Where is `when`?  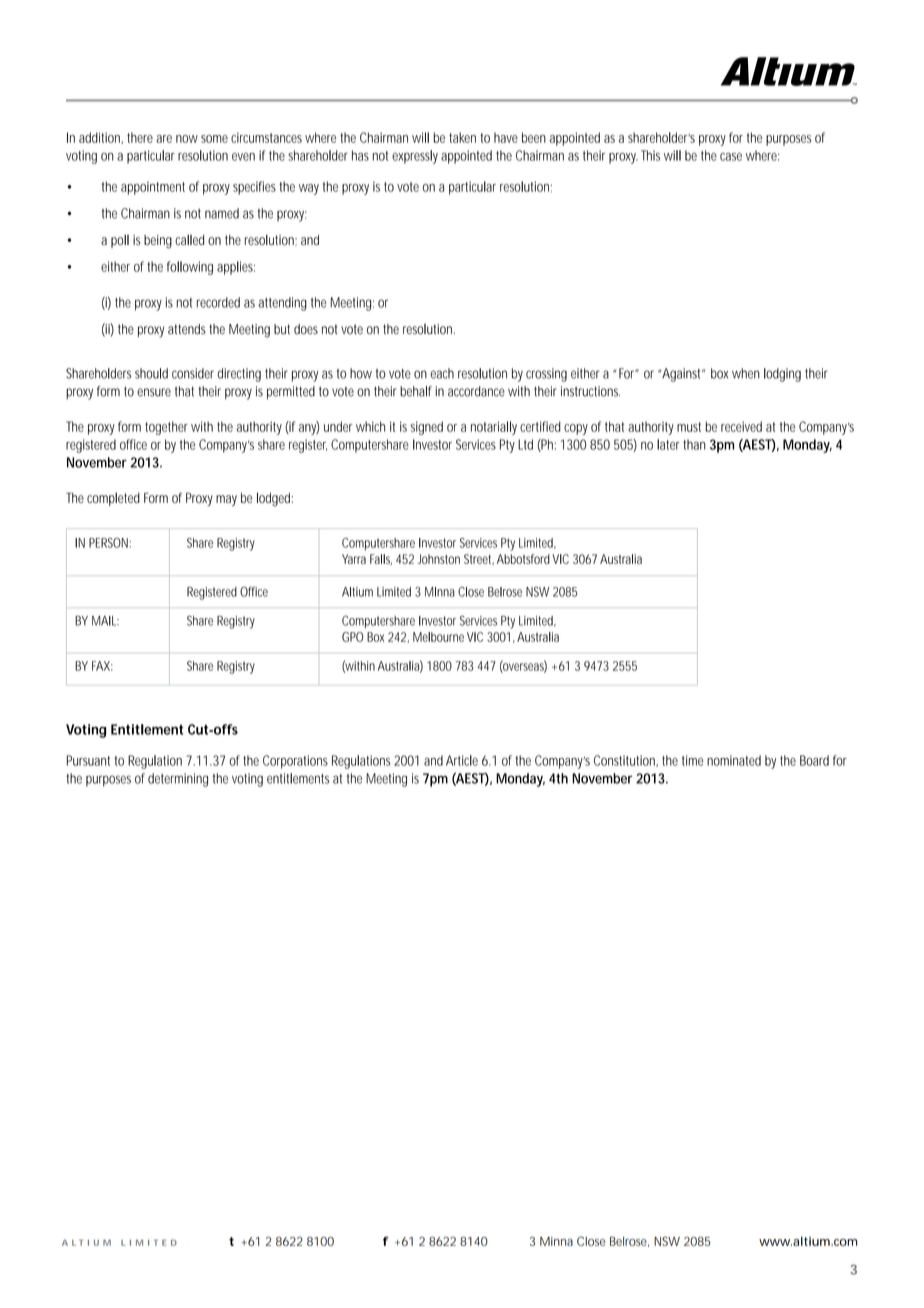
when is located at coordinates (746, 373).
